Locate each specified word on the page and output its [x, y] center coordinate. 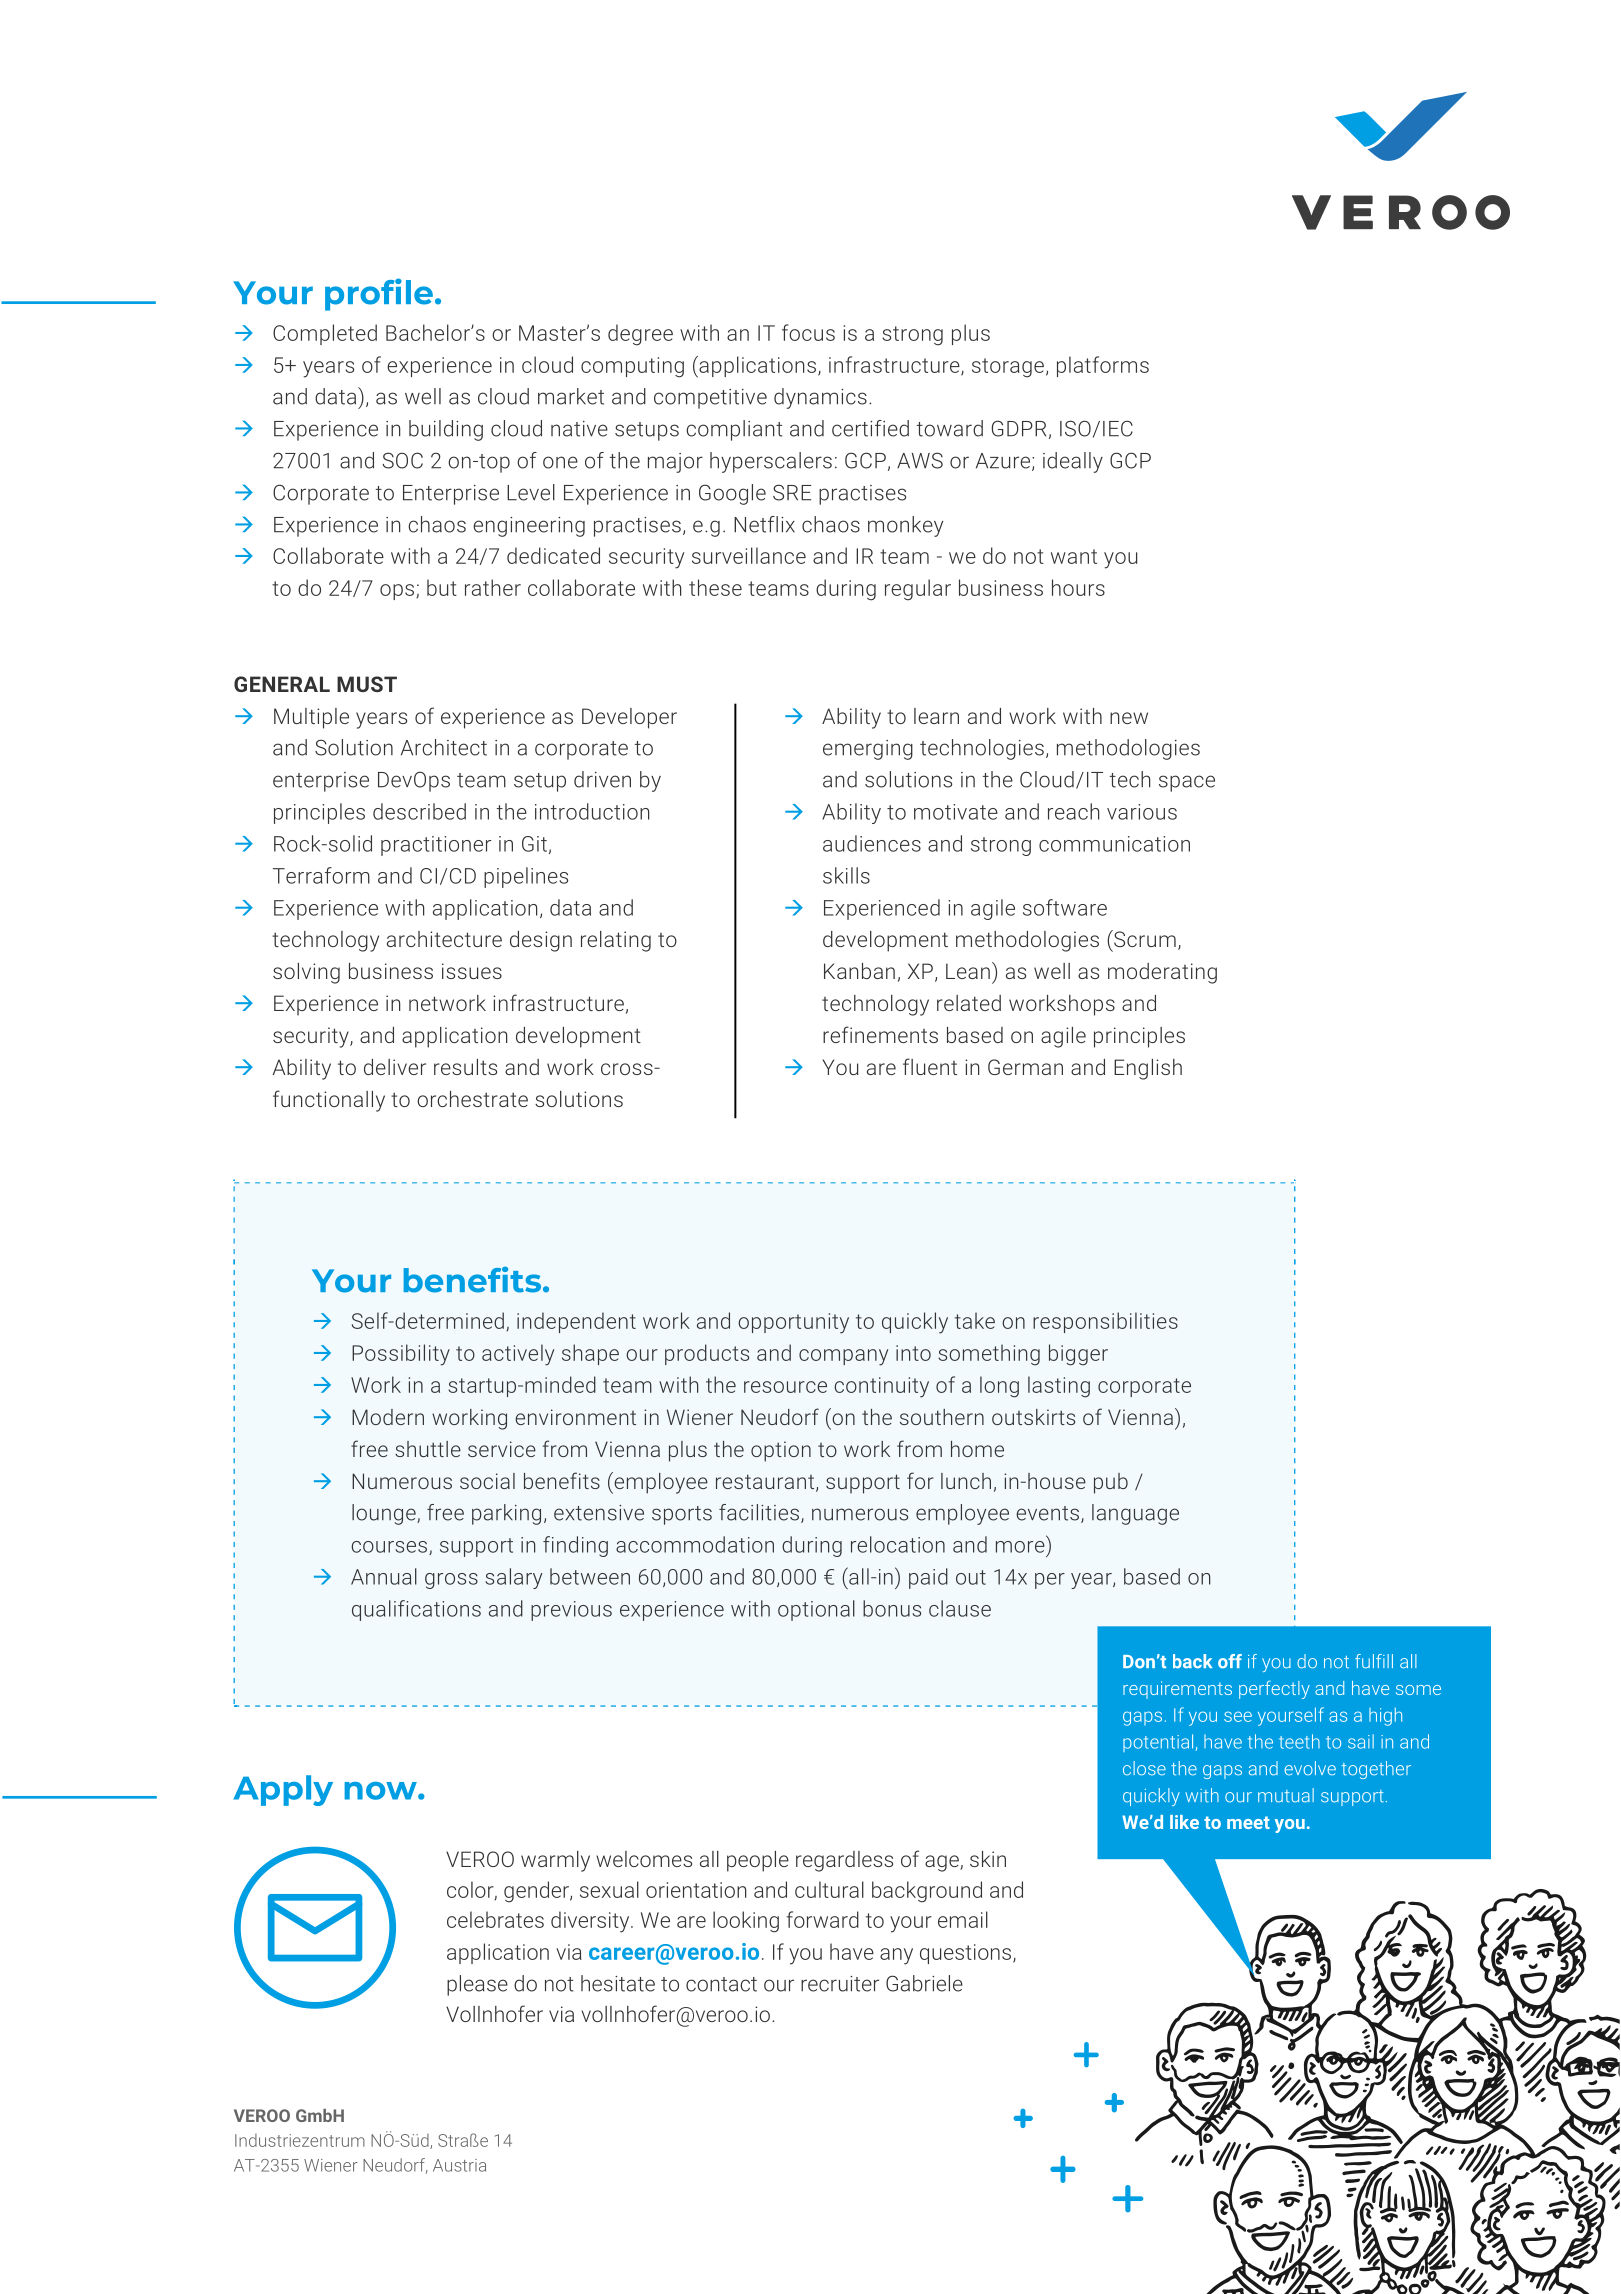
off [1230, 1661]
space [1187, 783]
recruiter [840, 1984]
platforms [1103, 366]
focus [808, 332]
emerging [868, 750]
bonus [892, 1608]
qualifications [416, 1610]
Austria [459, 2165]
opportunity [793, 1323]
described [419, 811]
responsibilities [1105, 1322]
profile [379, 294]
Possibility [401, 1355]
